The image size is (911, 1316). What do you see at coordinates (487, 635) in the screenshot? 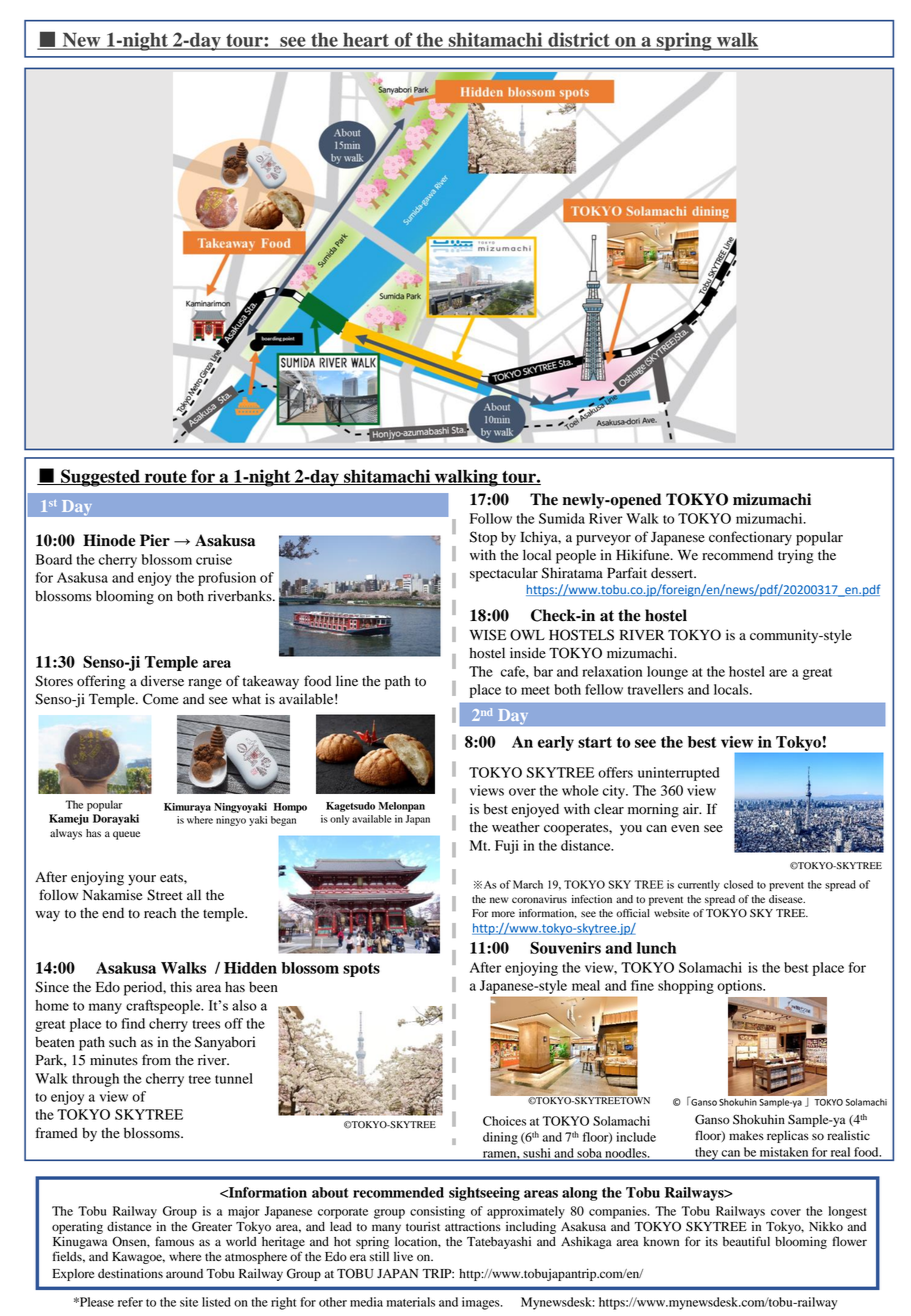
I see `WISE` at bounding box center [487, 635].
